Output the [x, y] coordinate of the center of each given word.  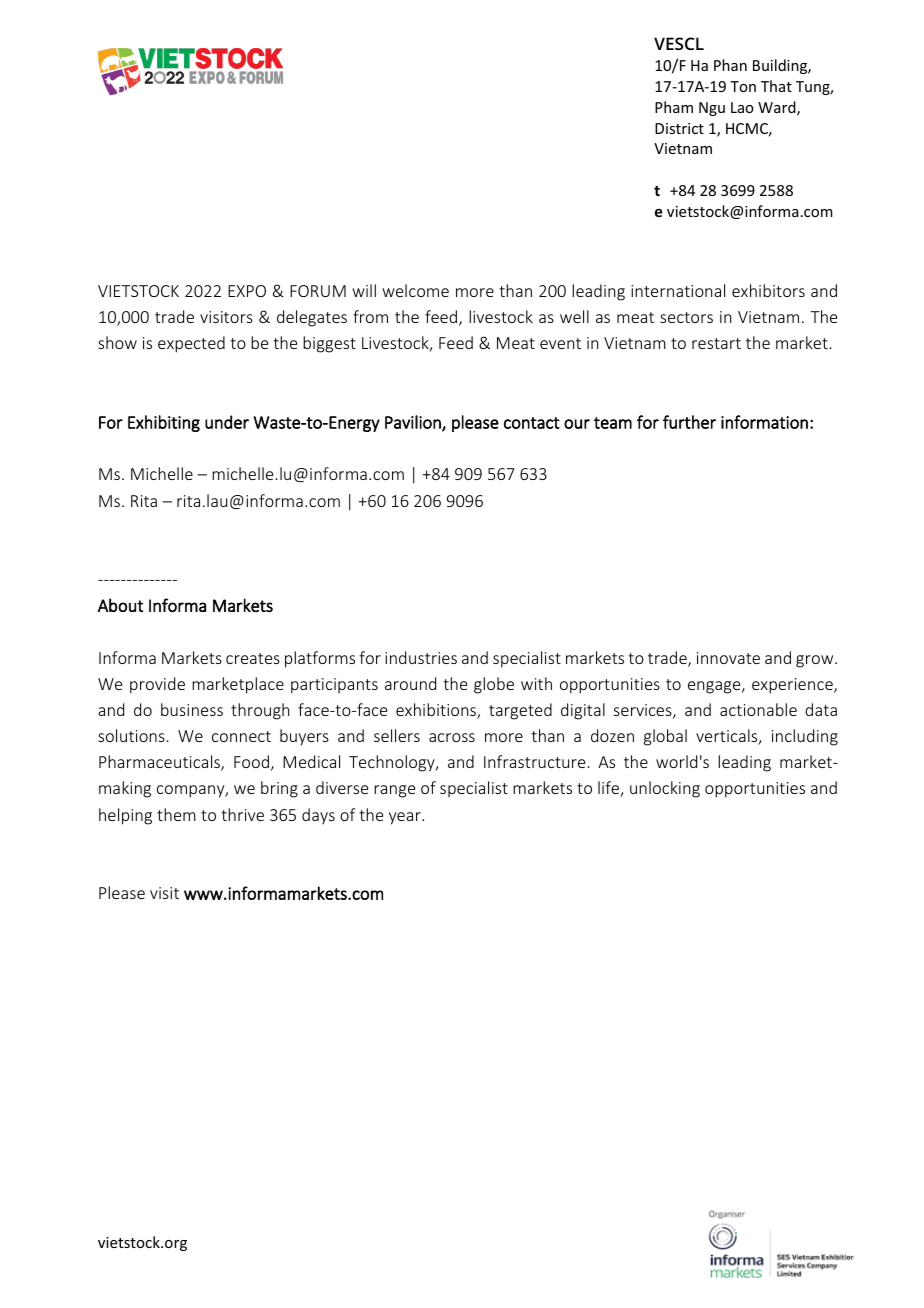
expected [191, 344]
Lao [742, 107]
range [394, 791]
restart [716, 343]
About [120, 605]
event [560, 343]
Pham [674, 107]
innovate [728, 658]
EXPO [247, 291]
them [176, 814]
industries [421, 657]
